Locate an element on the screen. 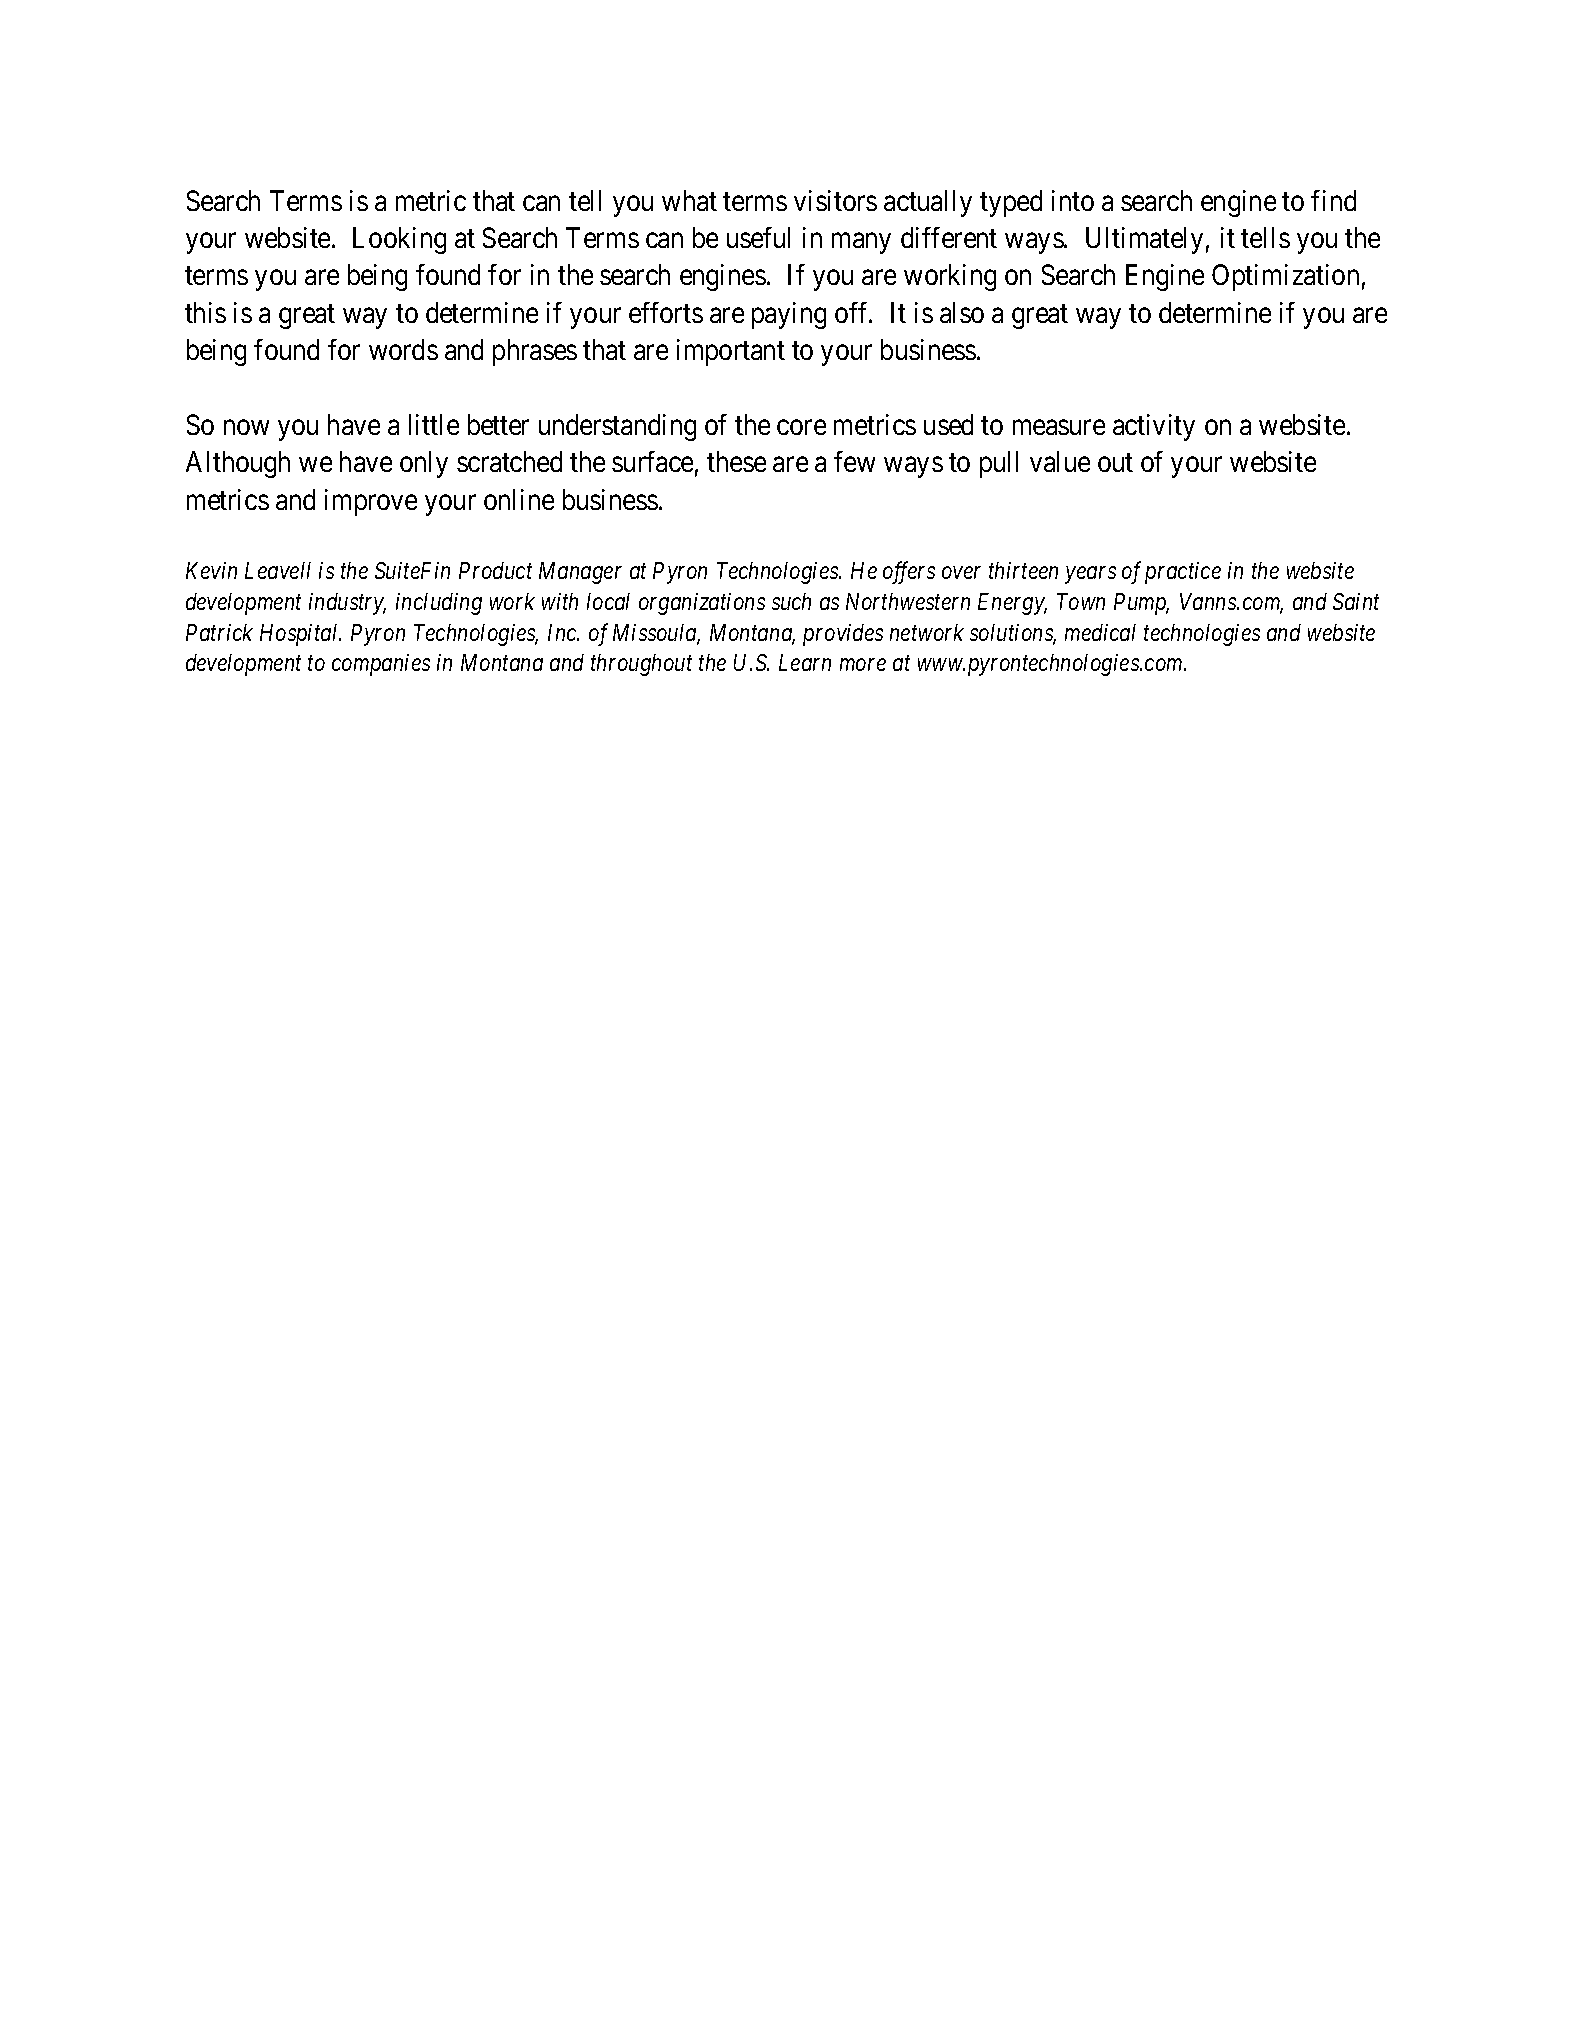 The image size is (1573, 2036). find is located at coordinates (1333, 200).
